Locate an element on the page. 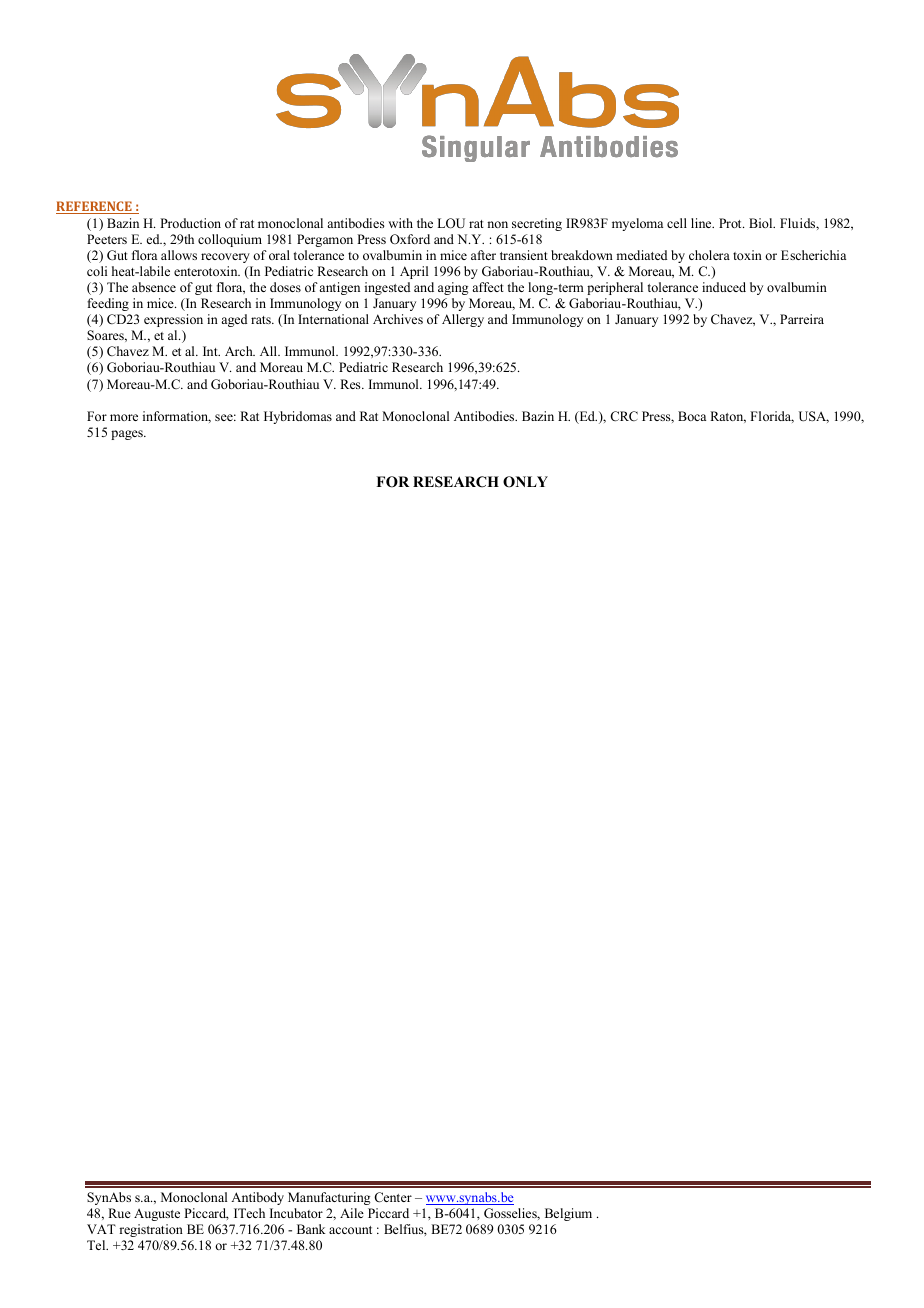  Prot is located at coordinates (731, 223).
